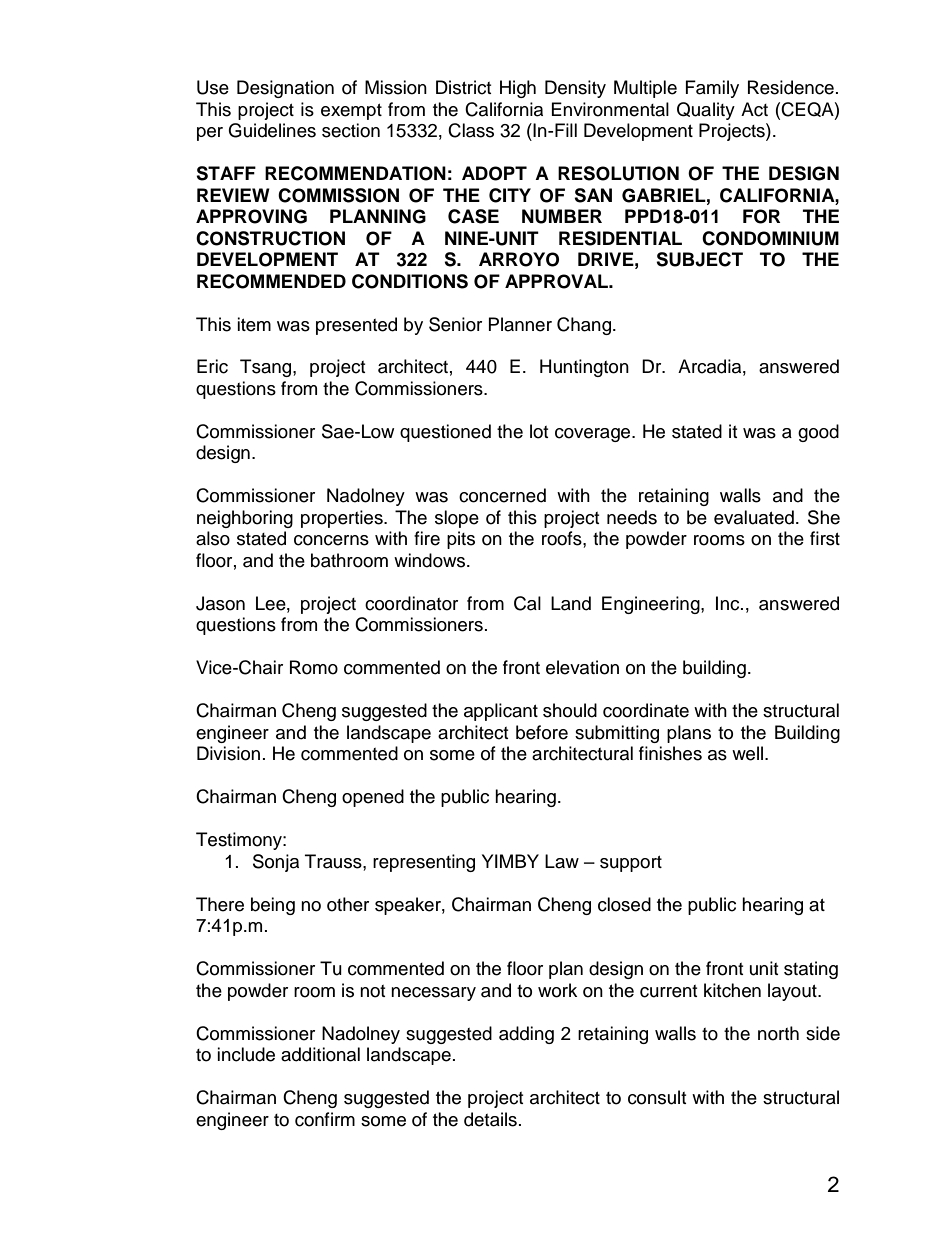 The height and width of the screenshot is (1233, 952). I want to click on Act, so click(754, 109).
